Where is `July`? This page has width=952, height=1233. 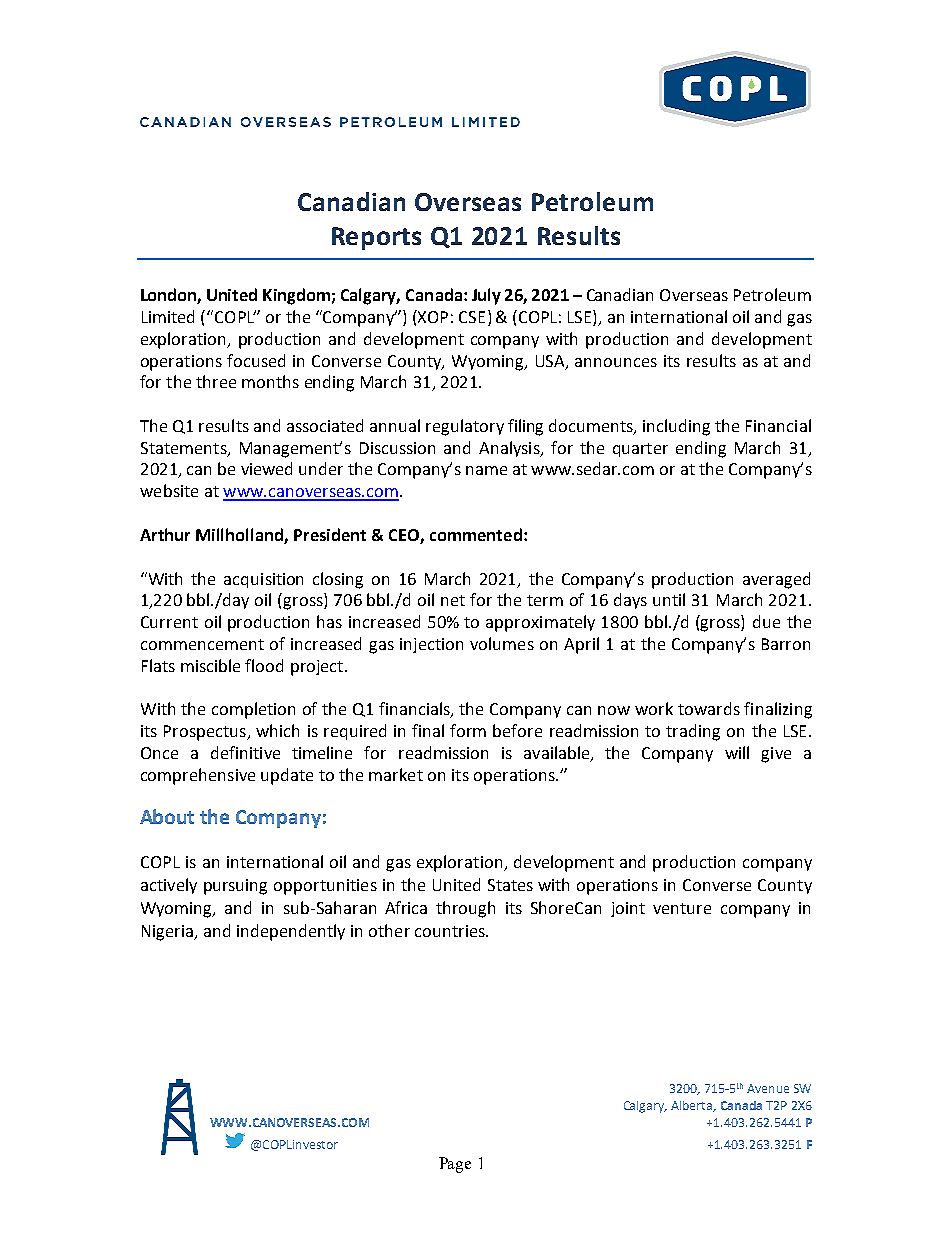
July is located at coordinates (486, 296).
